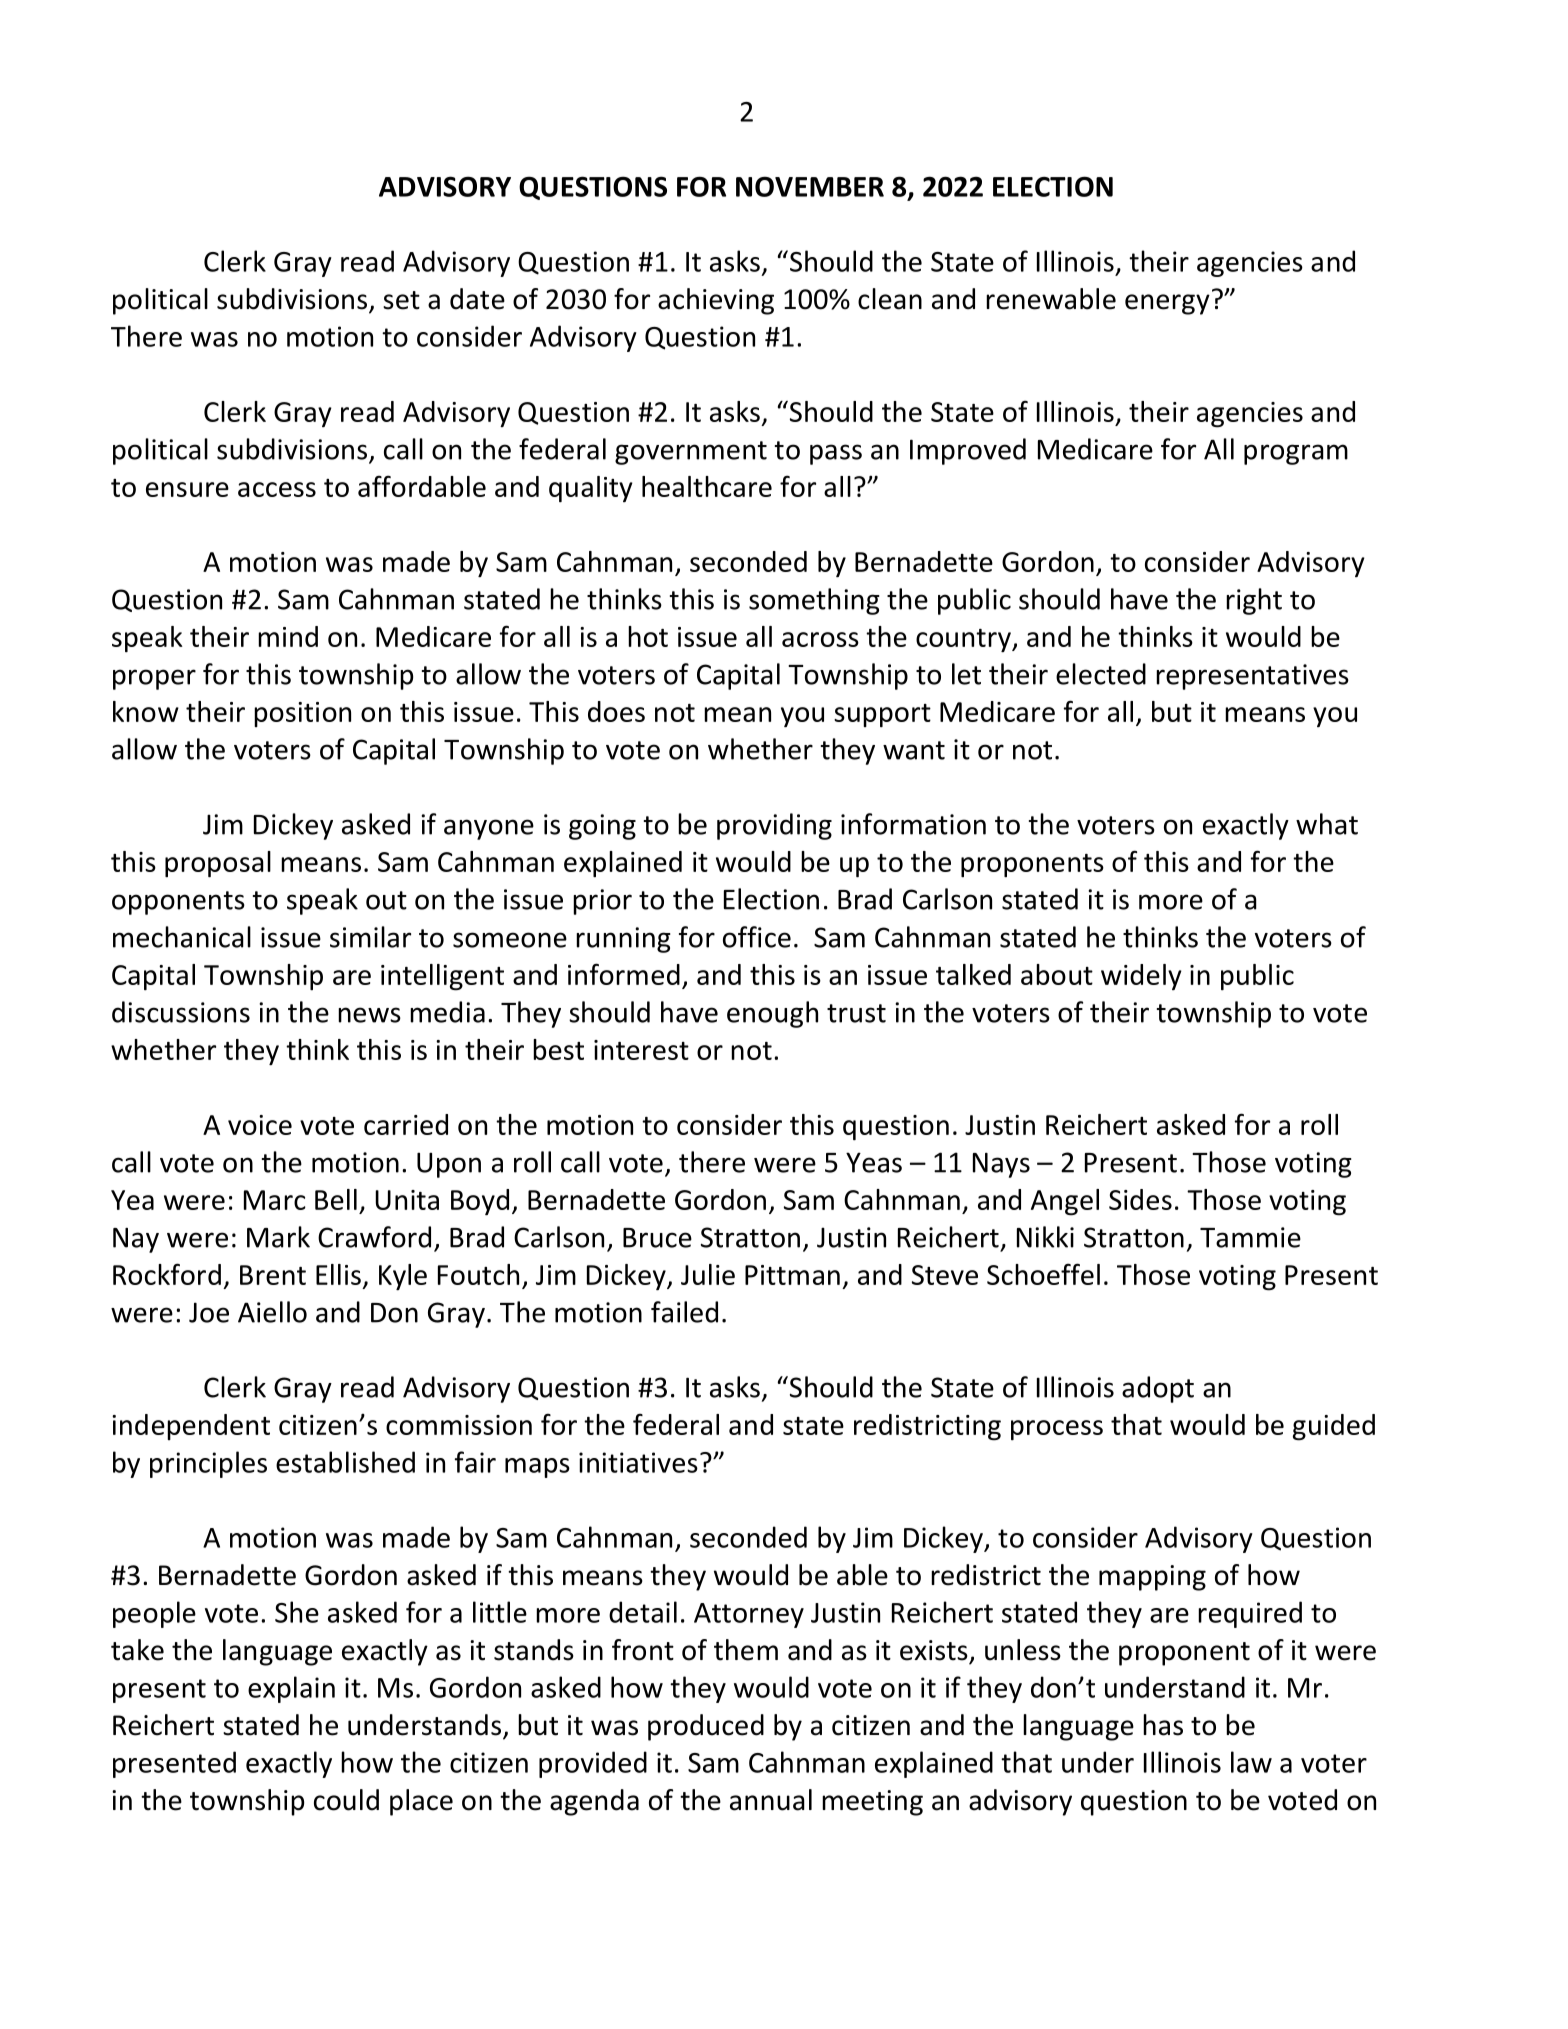 The height and width of the page is (2029, 1568). I want to click on has, so click(1163, 1725).
